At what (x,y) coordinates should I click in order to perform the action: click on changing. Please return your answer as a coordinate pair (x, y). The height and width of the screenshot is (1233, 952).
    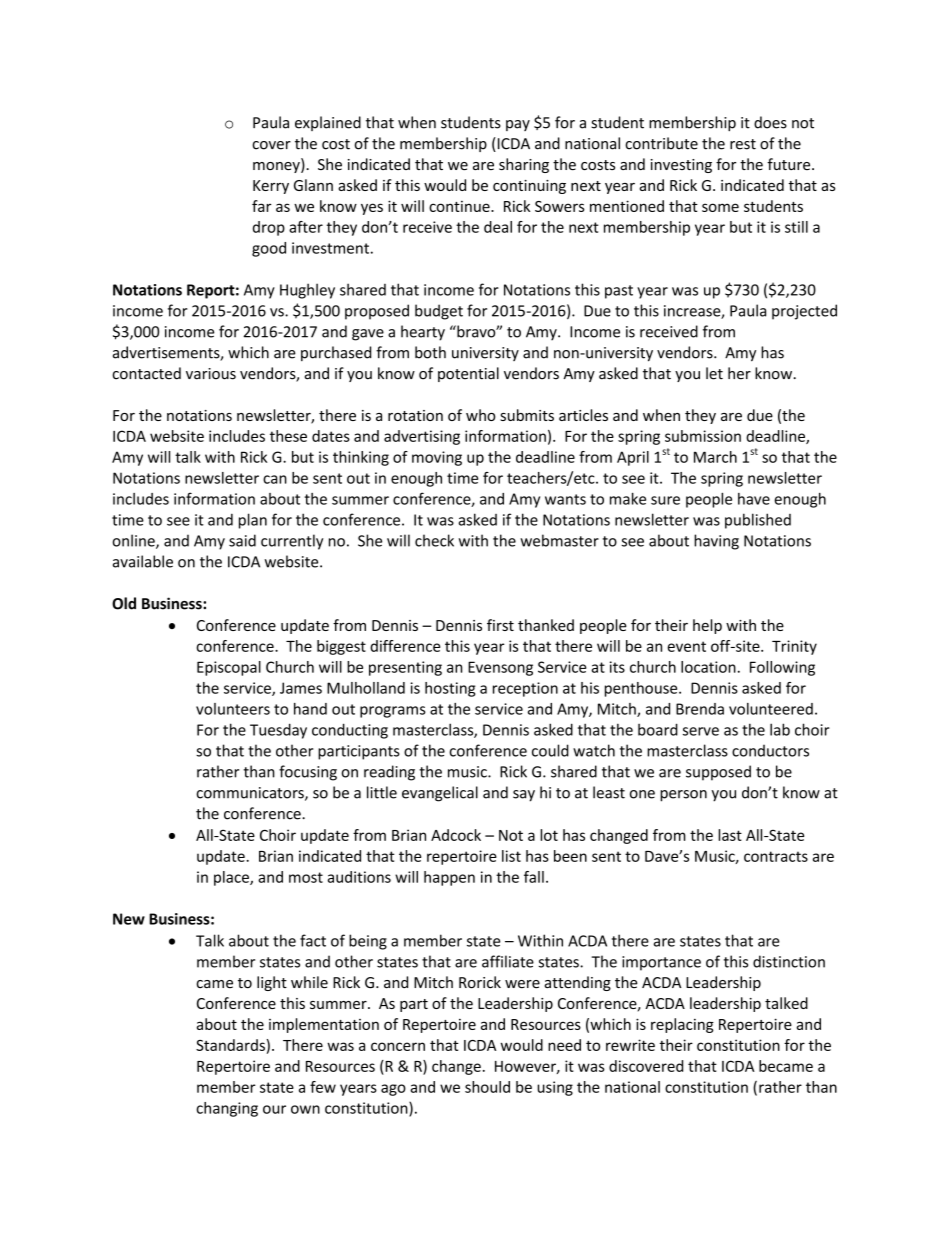
    Looking at the image, I should click on (227, 1109).
